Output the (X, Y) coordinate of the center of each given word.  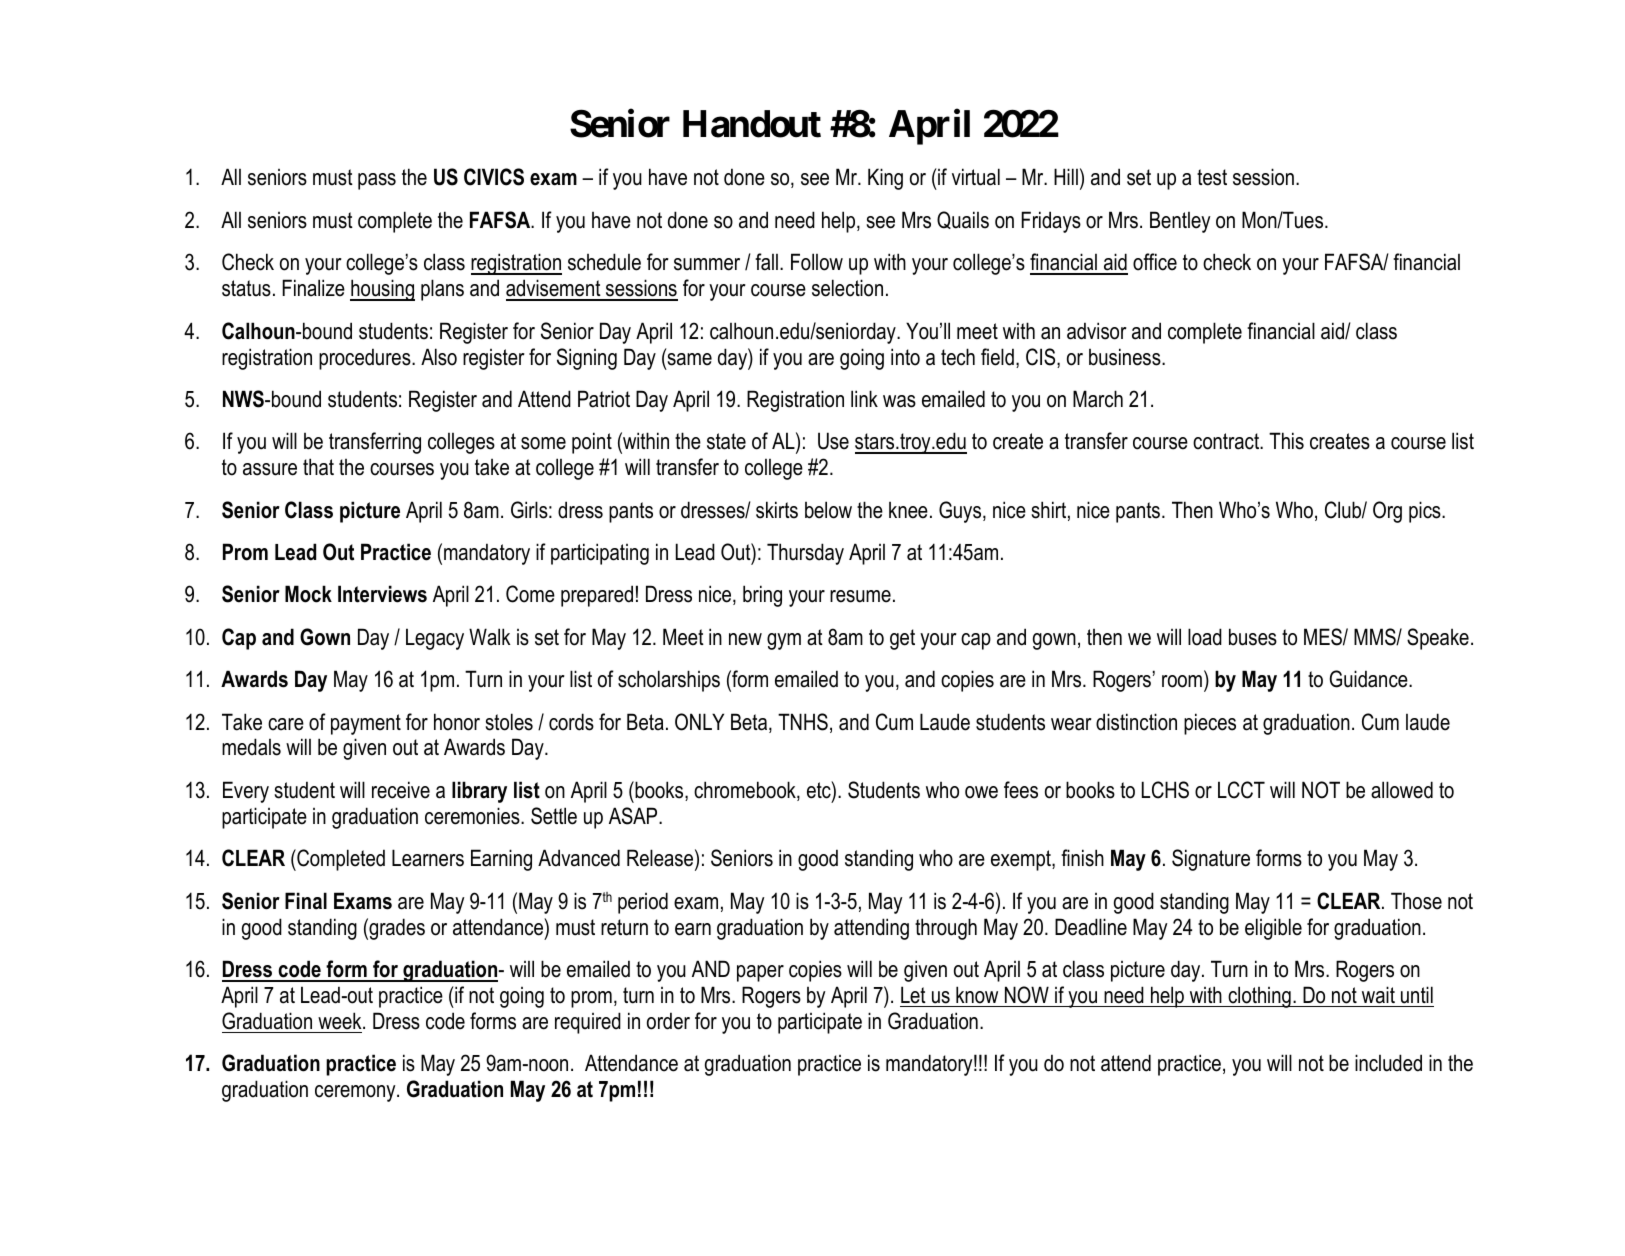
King (885, 179)
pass (377, 181)
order (668, 1021)
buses (1253, 637)
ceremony (356, 1093)
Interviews (382, 594)
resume (860, 596)
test (1212, 177)
